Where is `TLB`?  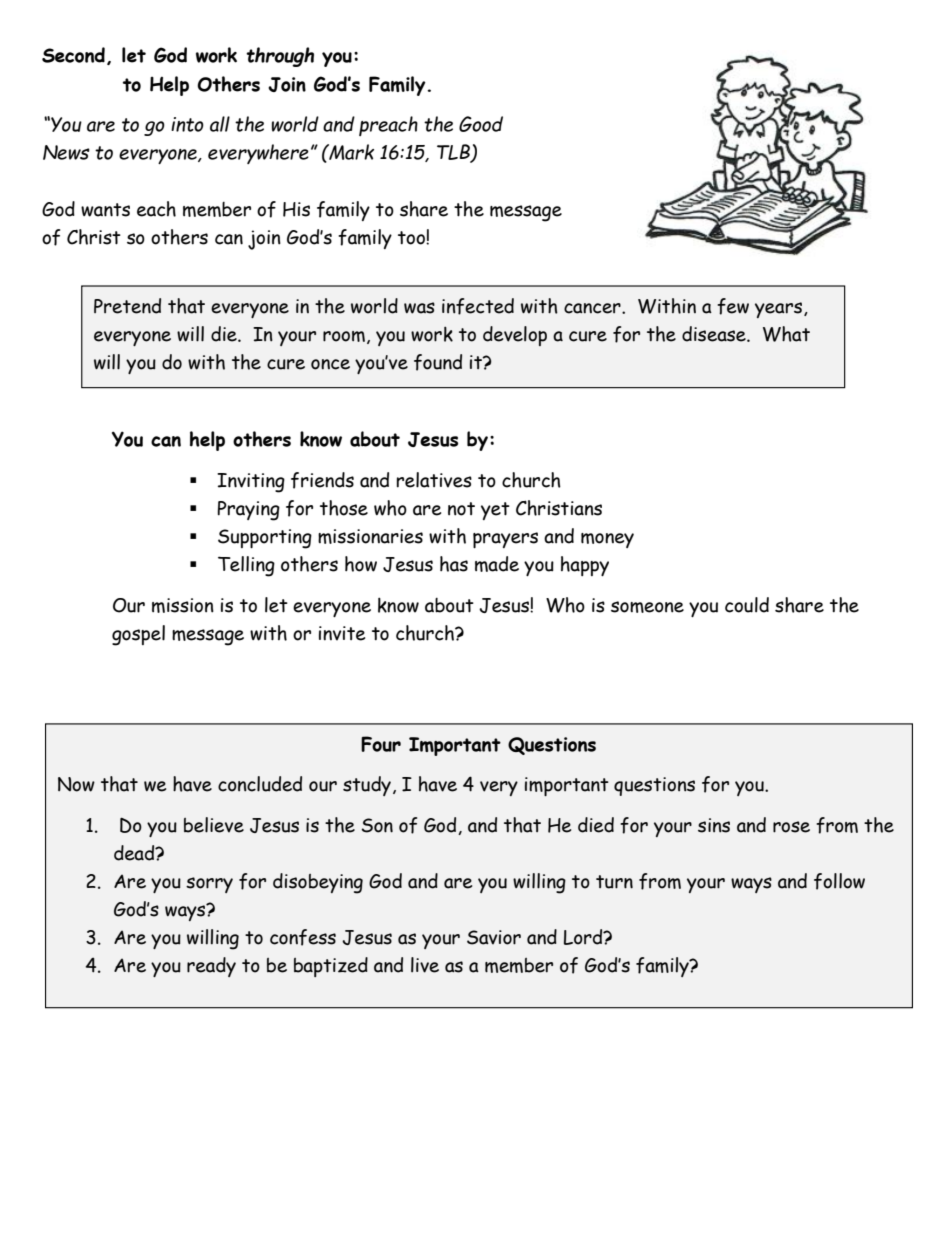
TLB is located at coordinates (454, 153).
